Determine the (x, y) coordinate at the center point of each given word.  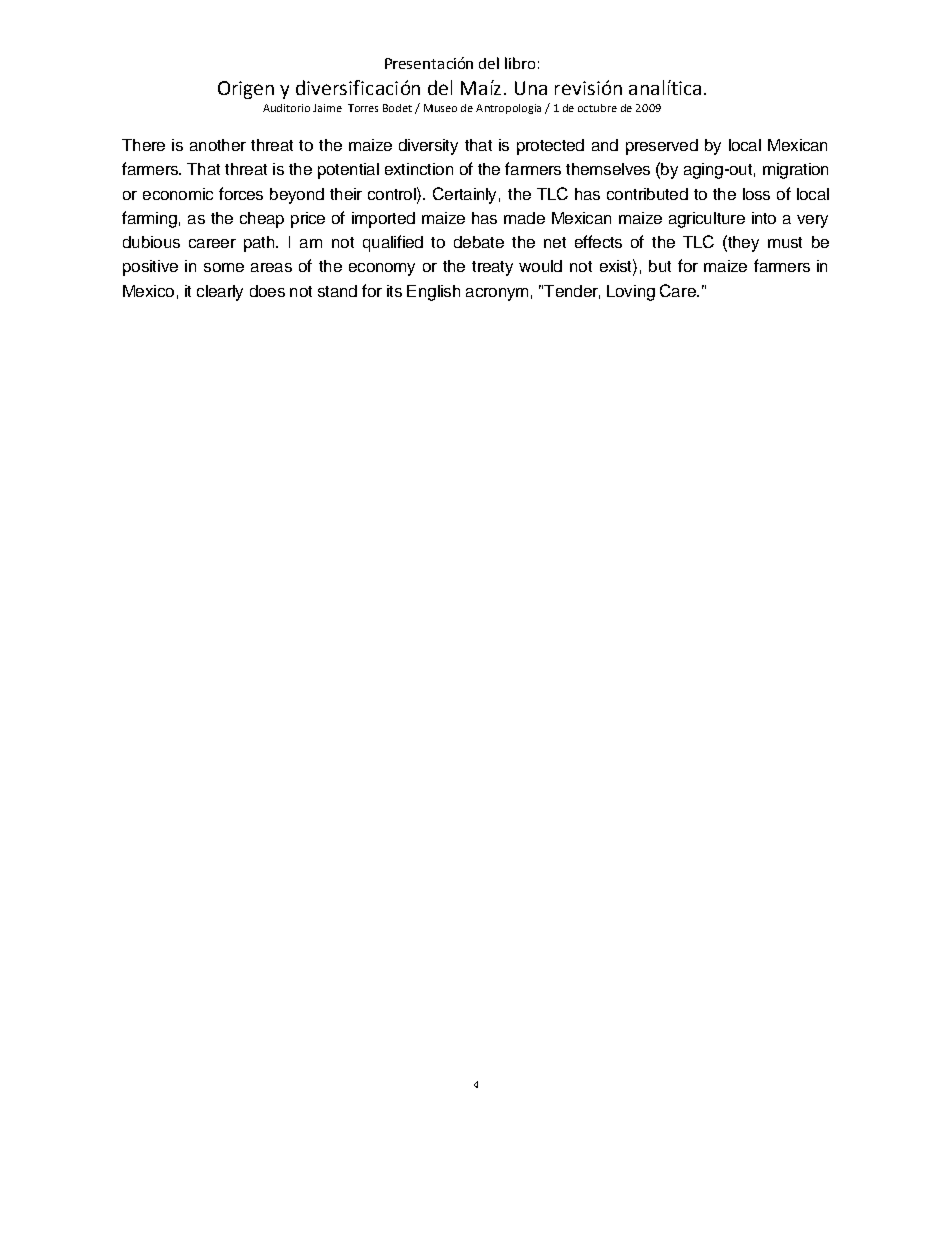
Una (531, 88)
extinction (419, 169)
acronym (497, 294)
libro (520, 63)
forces (241, 193)
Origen (246, 90)
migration (795, 171)
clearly (220, 293)
